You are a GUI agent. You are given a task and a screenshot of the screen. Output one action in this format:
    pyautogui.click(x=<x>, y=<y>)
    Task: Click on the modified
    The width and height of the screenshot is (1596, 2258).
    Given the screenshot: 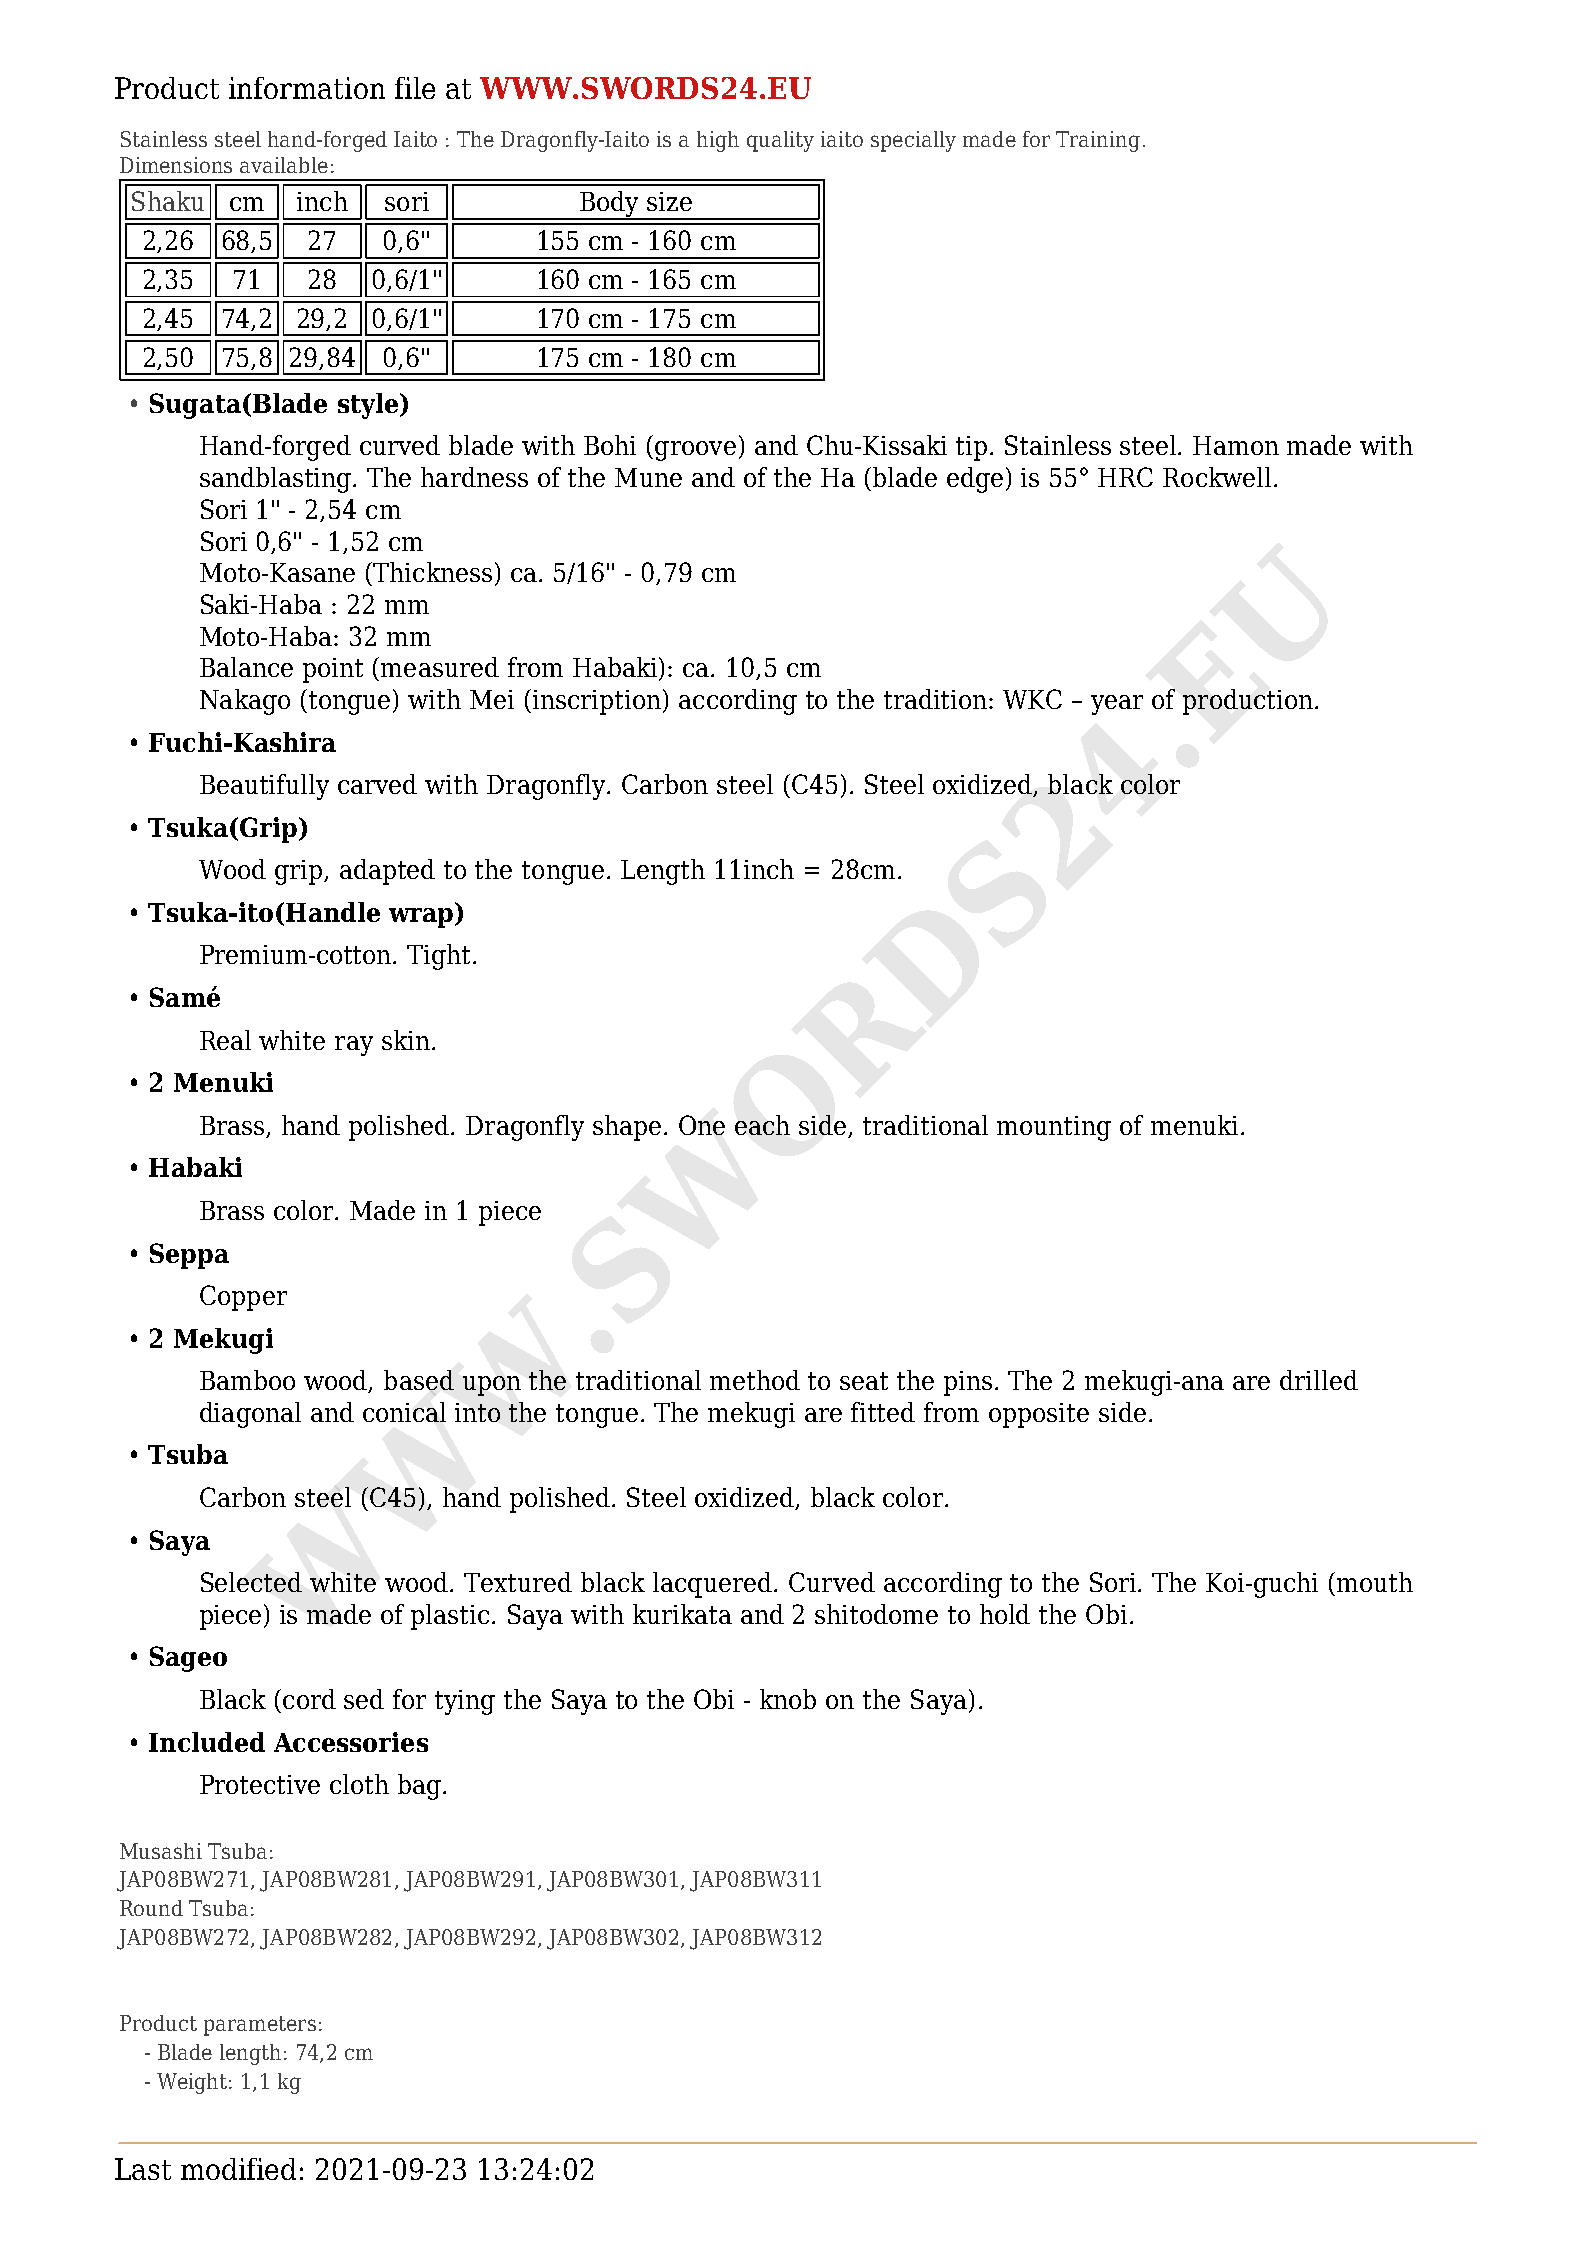 What is the action you would take?
    pyautogui.click(x=238, y=2169)
